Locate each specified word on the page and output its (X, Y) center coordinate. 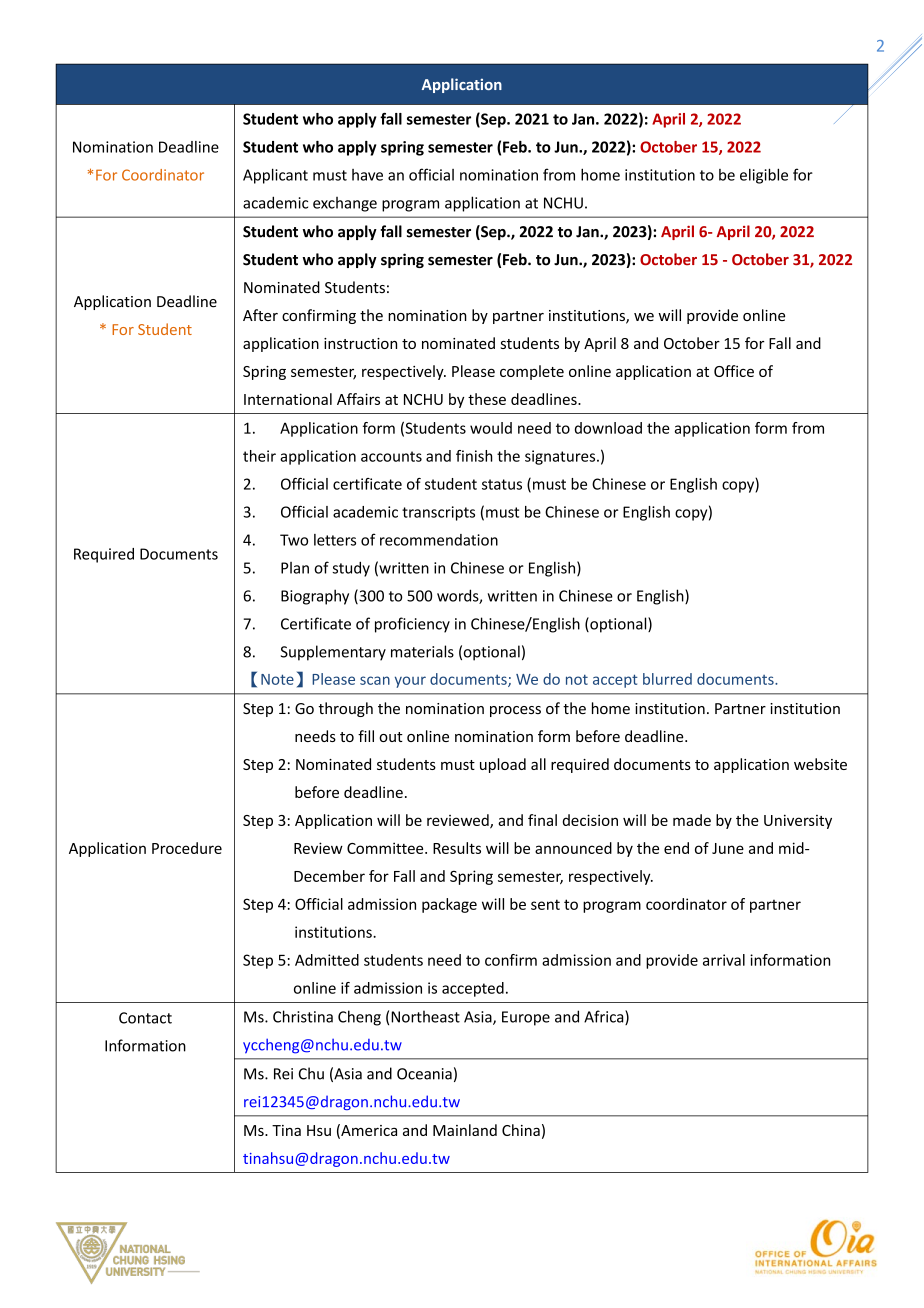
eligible (764, 176)
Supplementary (333, 653)
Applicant (275, 176)
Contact (145, 1018)
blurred (667, 679)
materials (422, 651)
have (367, 175)
